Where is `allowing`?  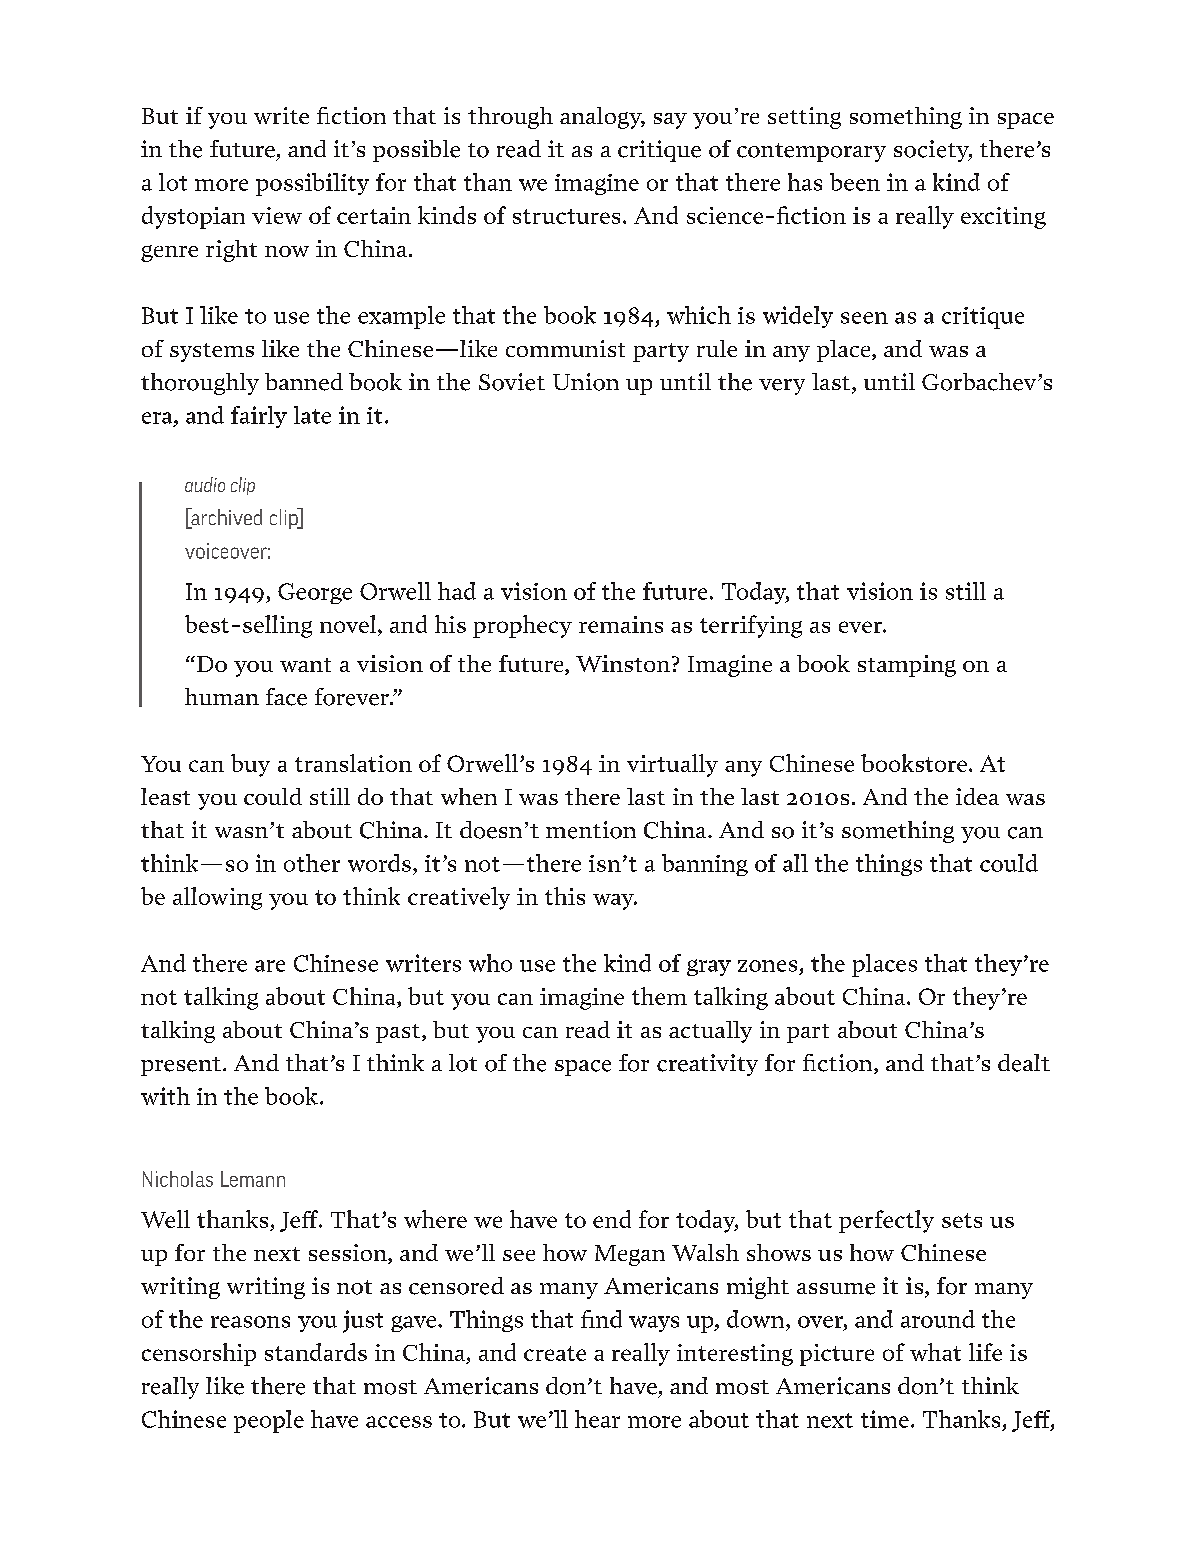
allowing is located at coordinates (217, 898).
